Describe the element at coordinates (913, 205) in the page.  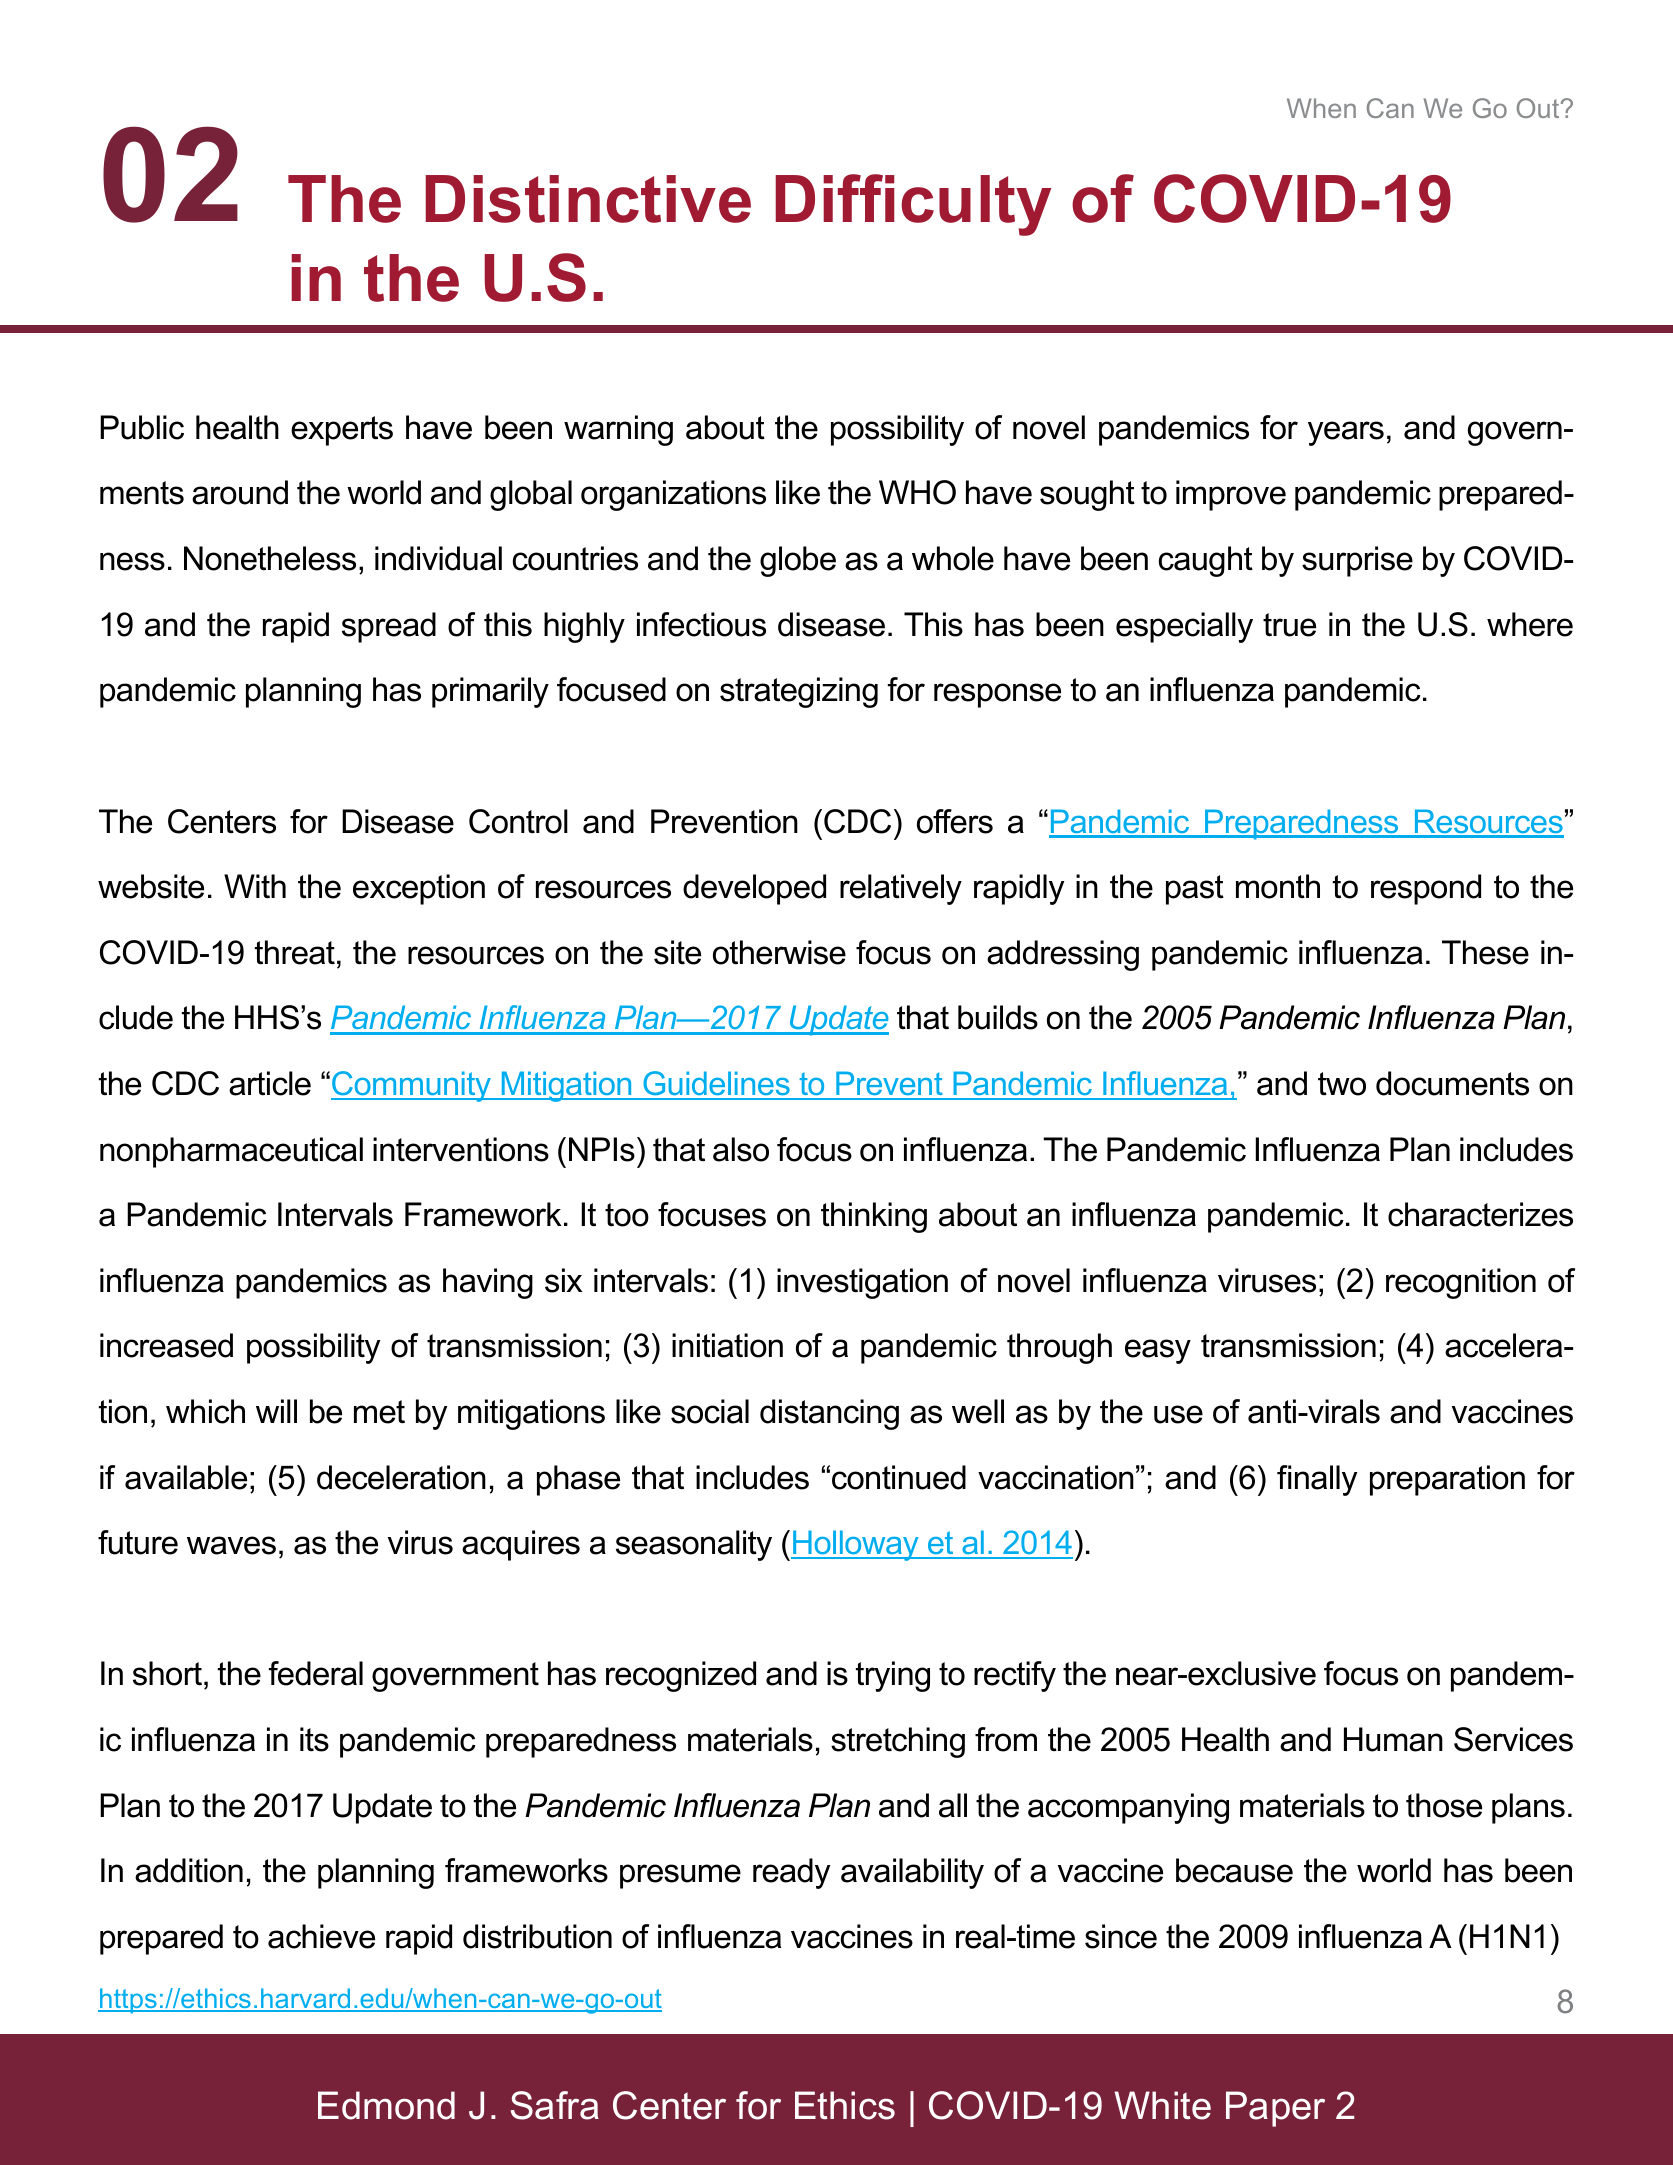
I see `Difficulty` at that location.
